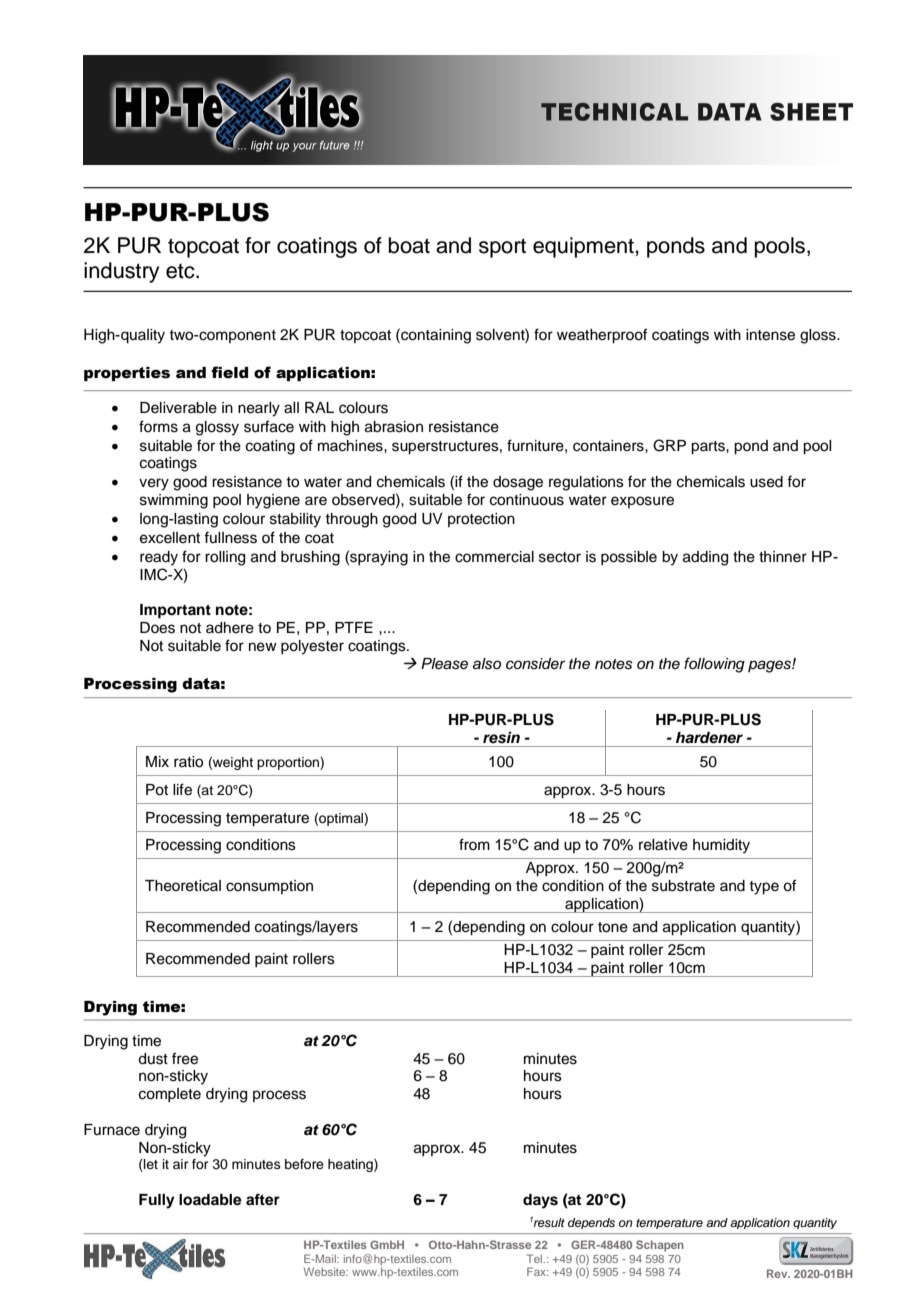 This document has height=1308, width=924. What do you see at coordinates (181, 271) in the document?
I see `etc` at bounding box center [181, 271].
